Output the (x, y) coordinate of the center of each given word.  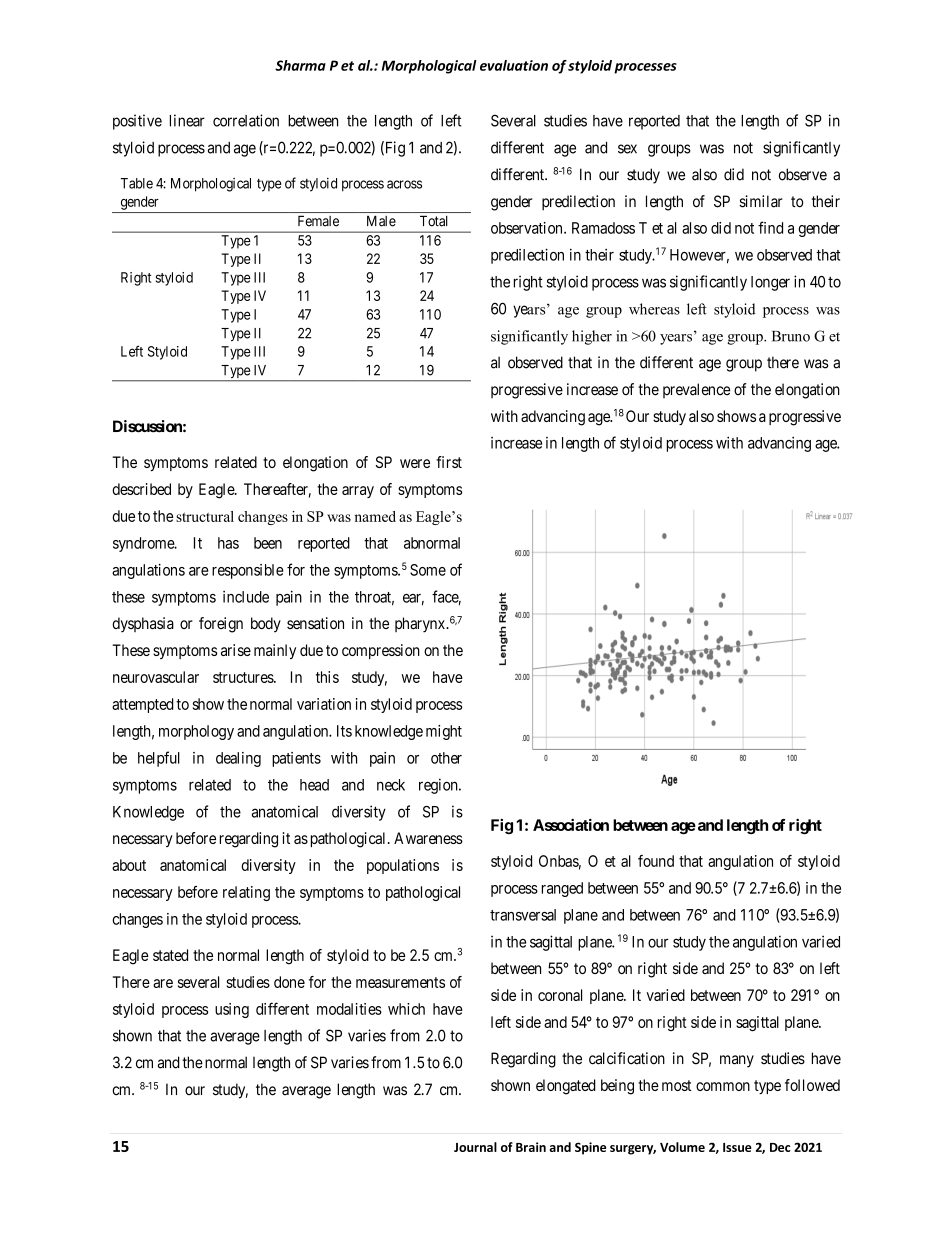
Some (428, 570)
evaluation (514, 65)
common (723, 1086)
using (232, 1010)
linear (187, 120)
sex (627, 149)
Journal (475, 1147)
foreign (221, 625)
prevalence (696, 390)
